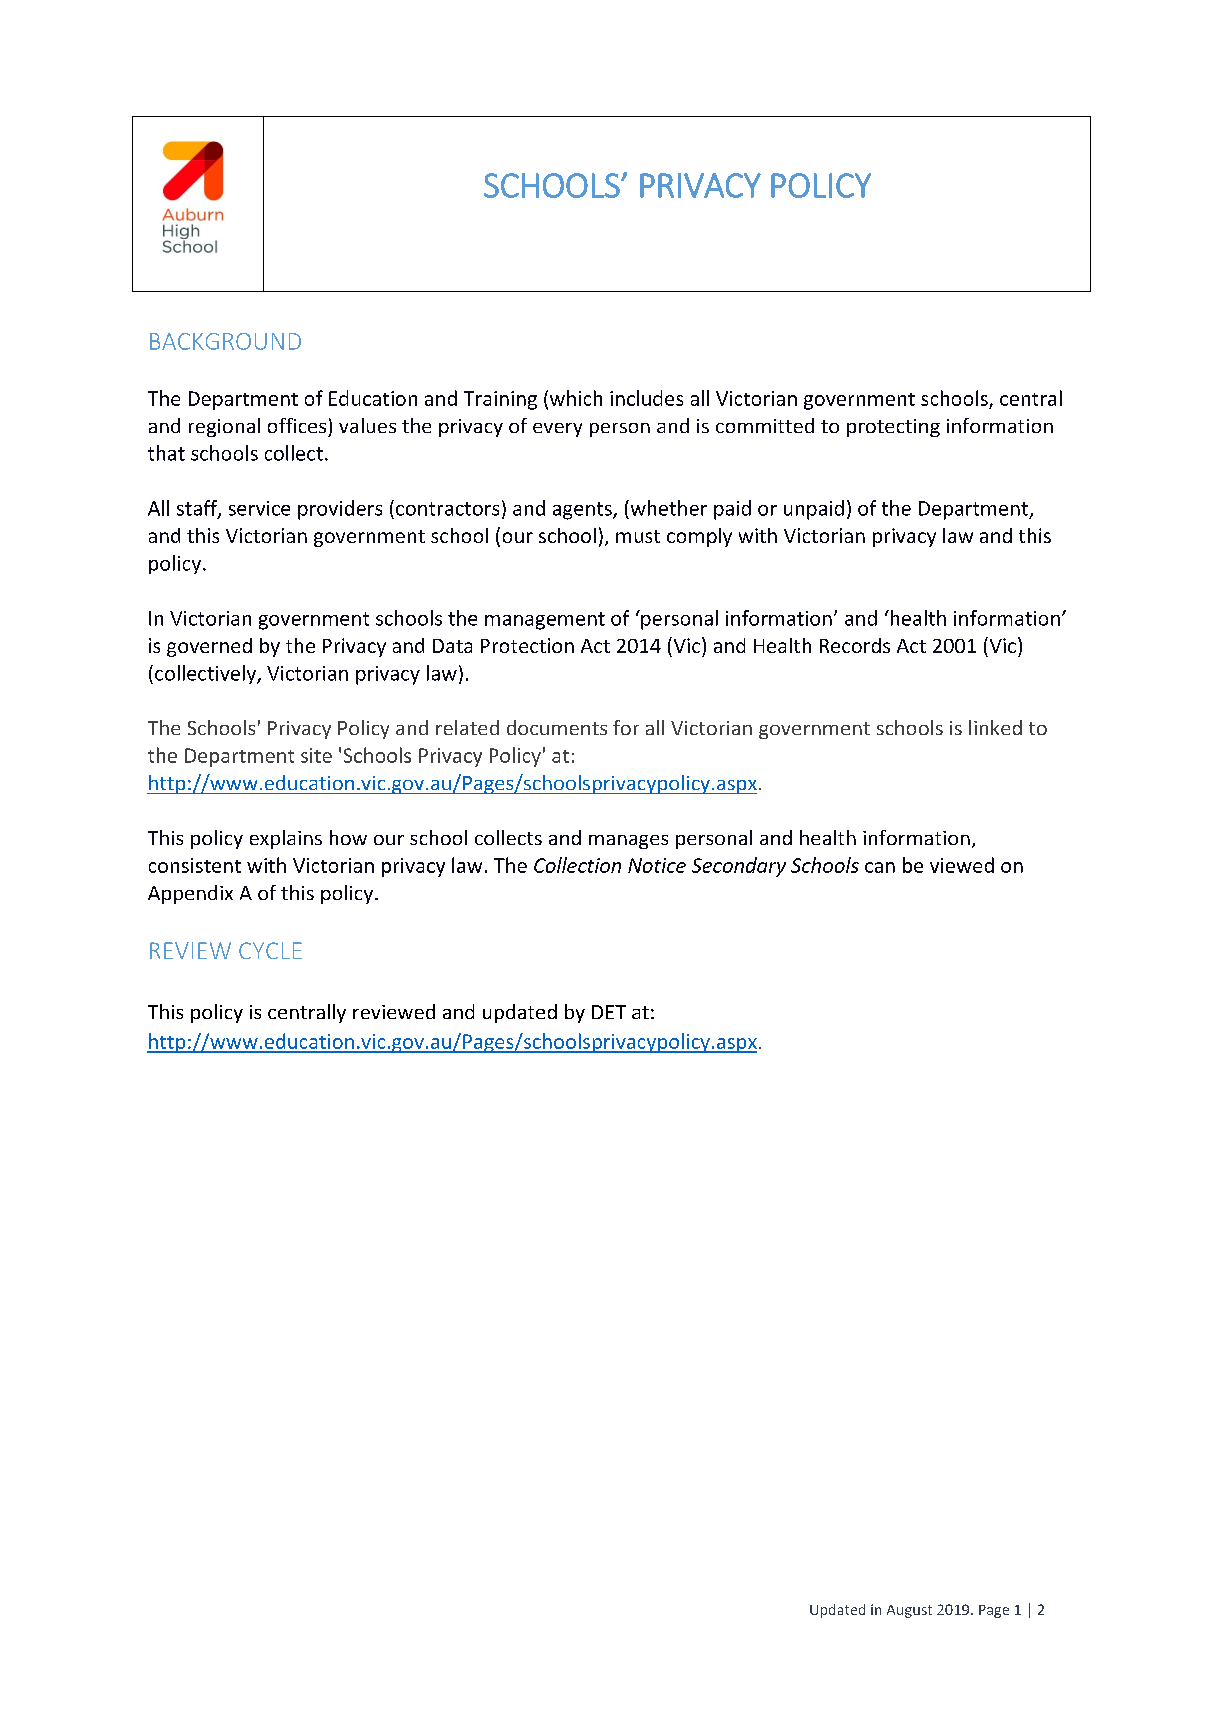 The width and height of the screenshot is (1219, 1723). Describe the element at coordinates (893, 428) in the screenshot. I see `protecting` at that location.
